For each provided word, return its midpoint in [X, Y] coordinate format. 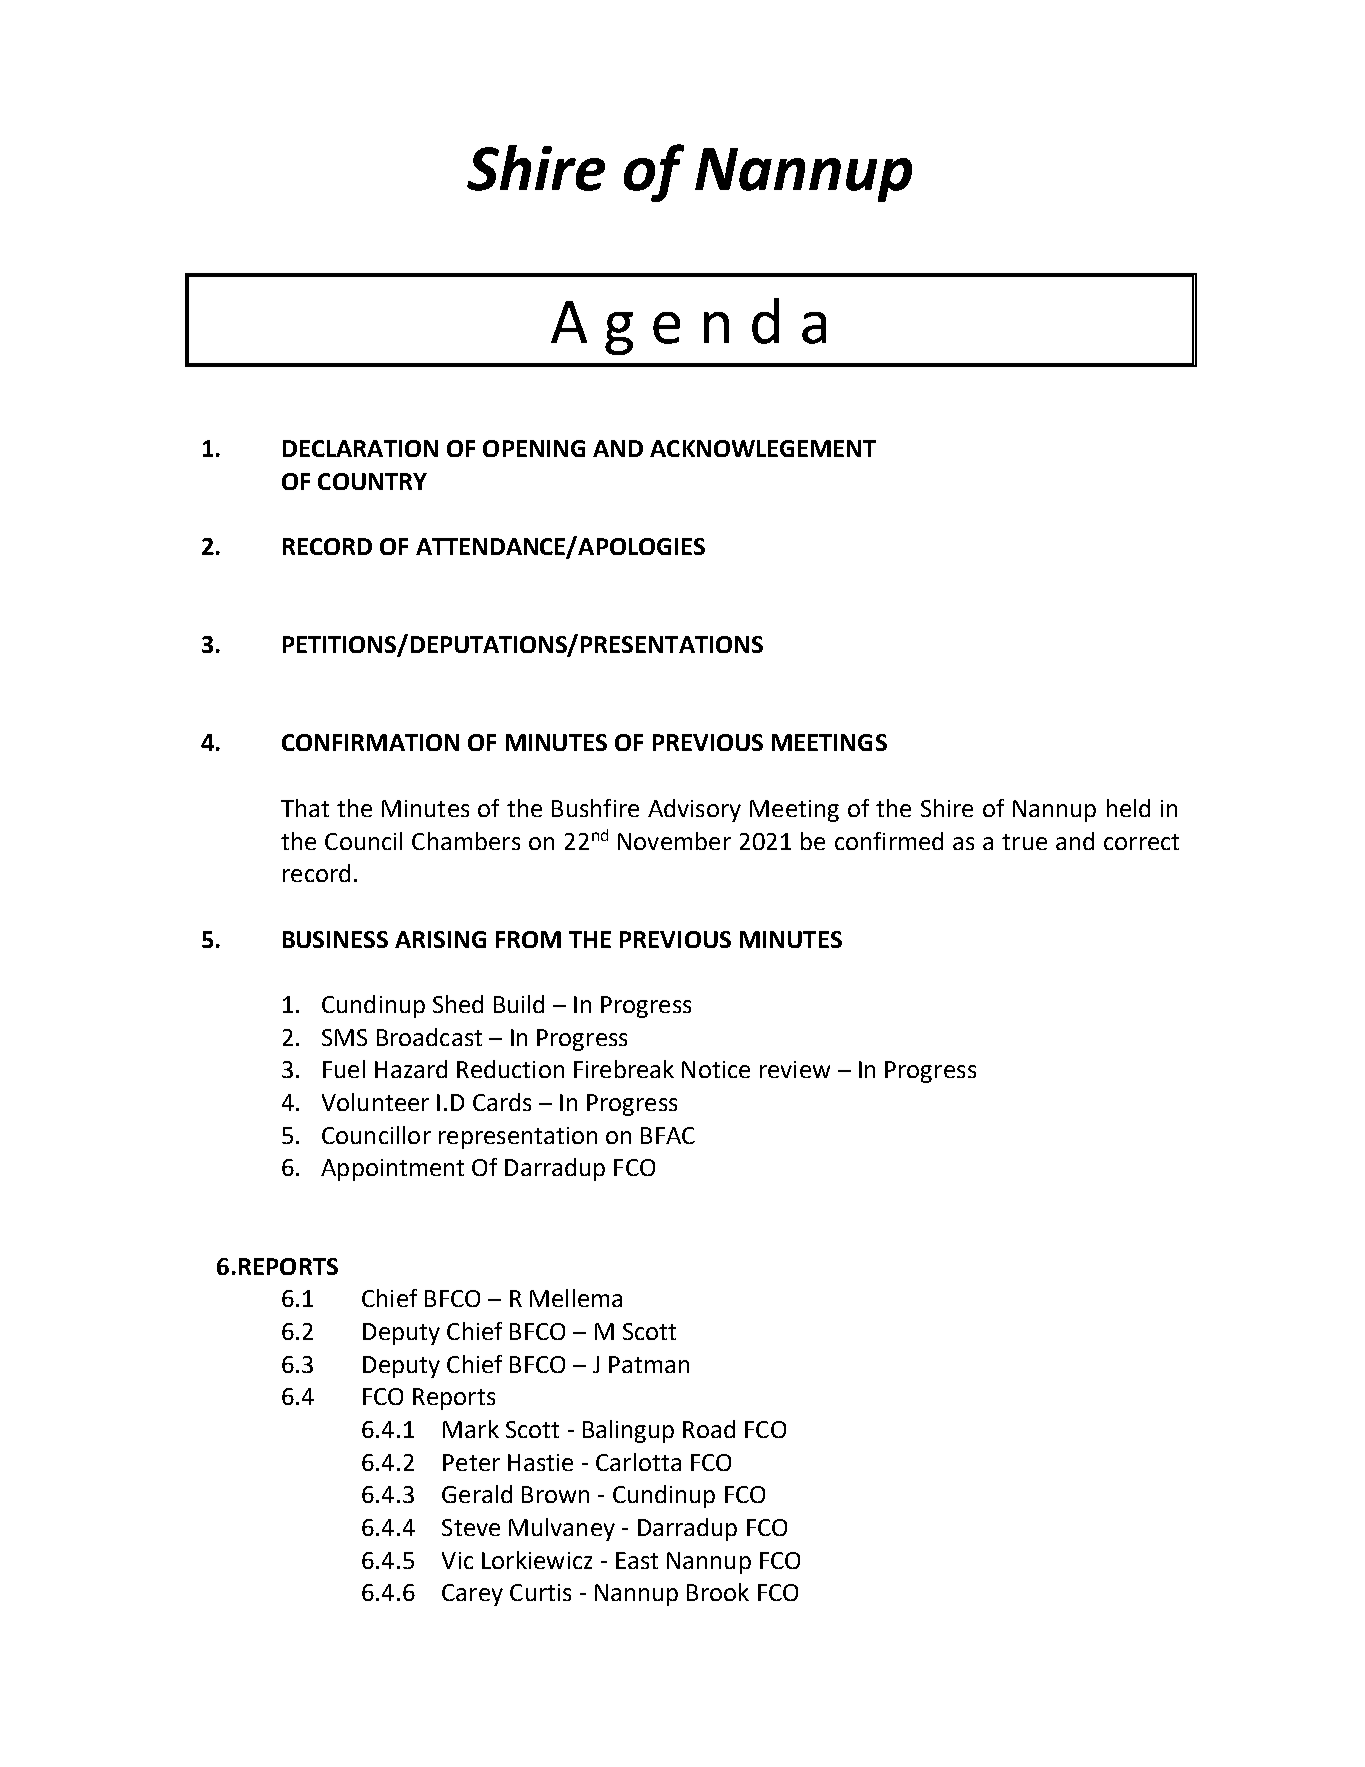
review [795, 1069]
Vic [457, 1560]
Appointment [392, 1170]
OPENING [534, 448]
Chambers [466, 841]
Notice [716, 1069]
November [674, 841]
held [1128, 808]
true [1024, 842]
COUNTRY [372, 481]
